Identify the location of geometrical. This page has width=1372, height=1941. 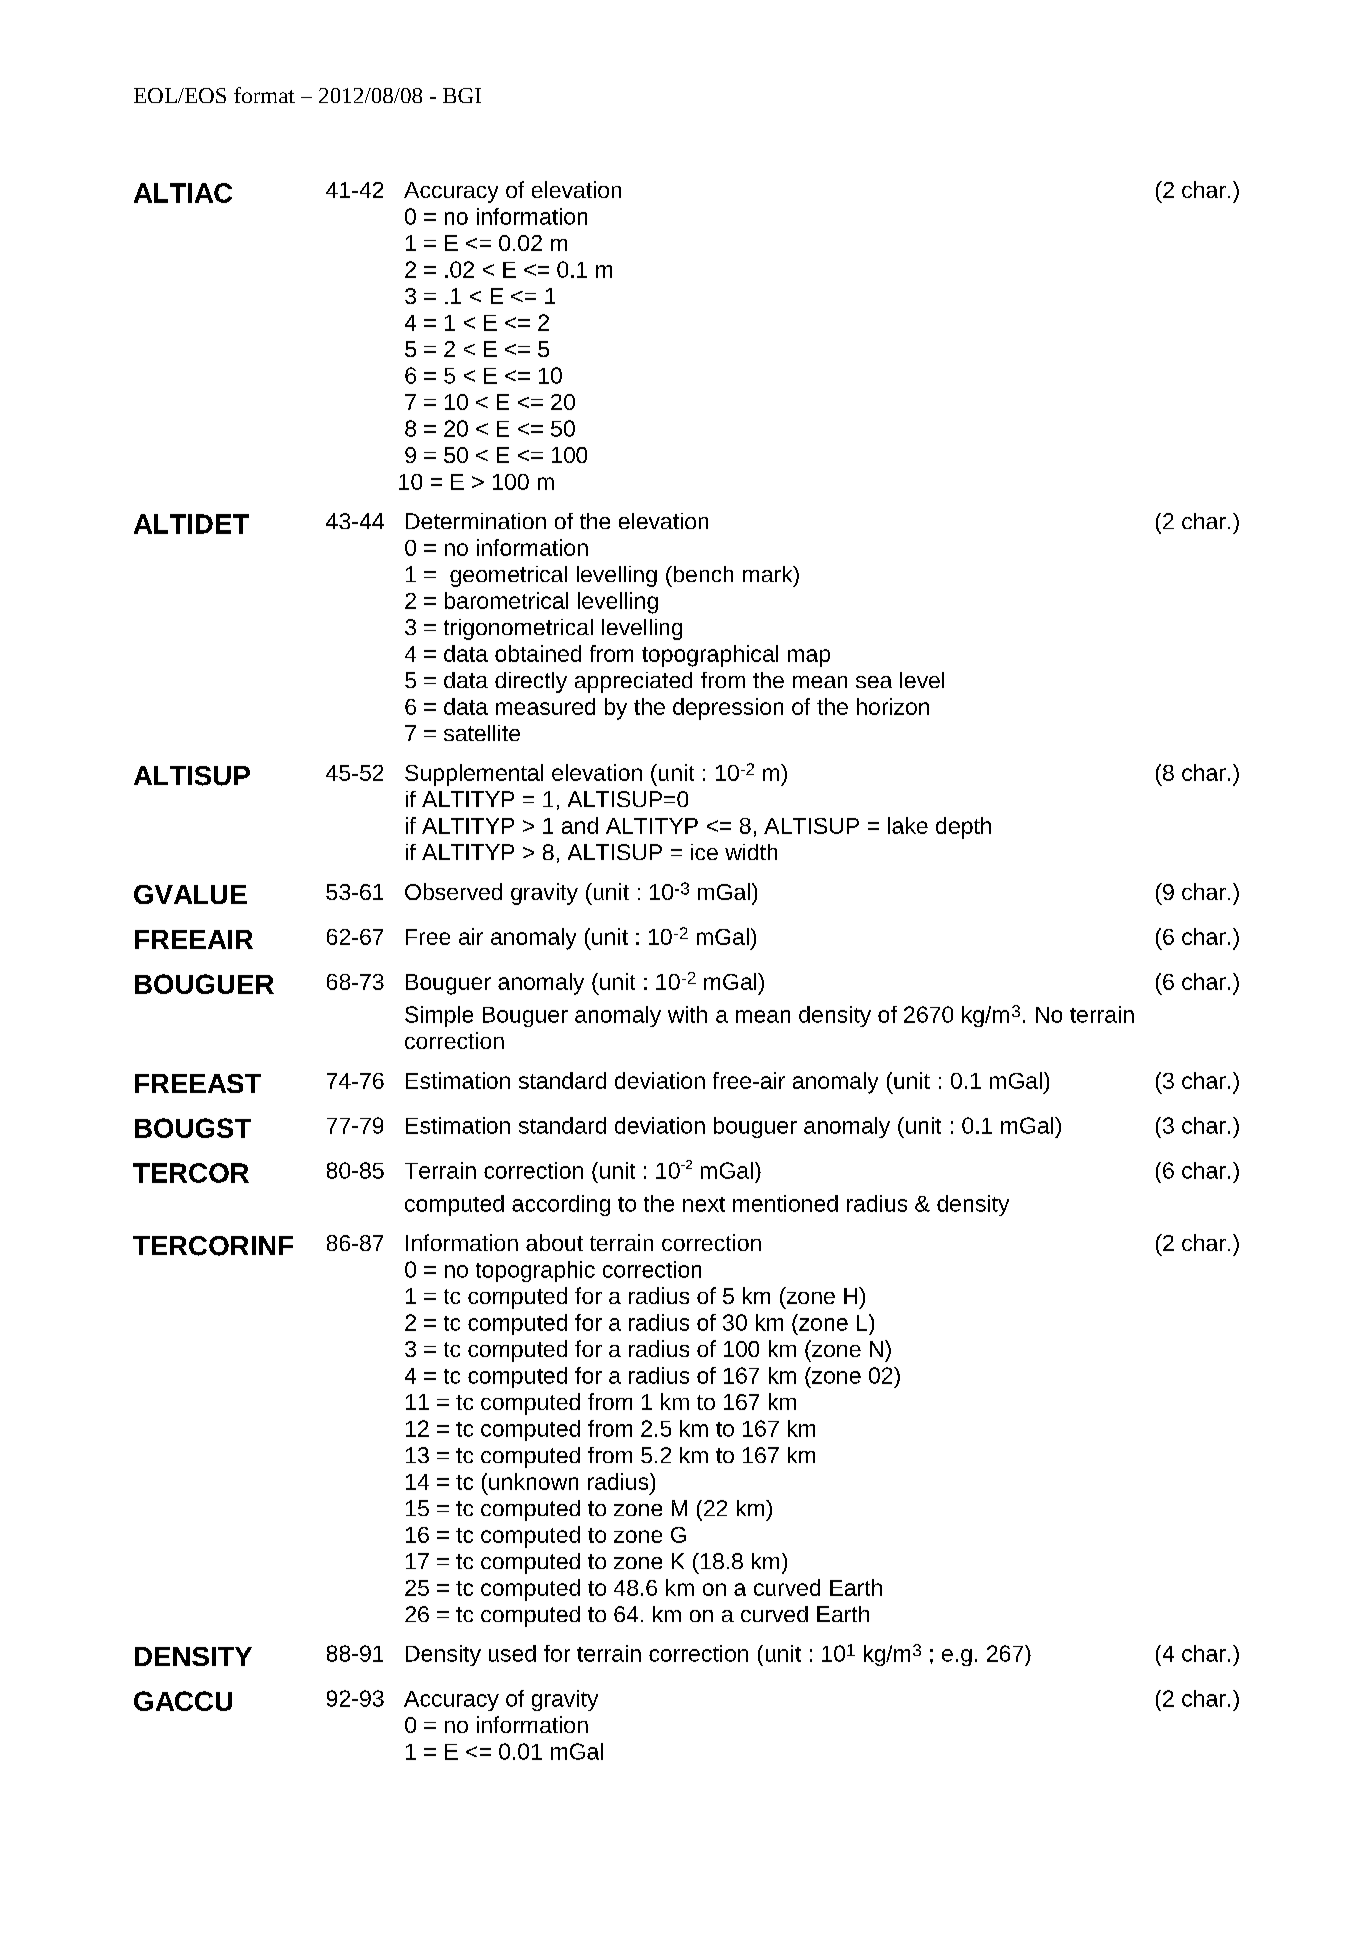
(508, 576).
